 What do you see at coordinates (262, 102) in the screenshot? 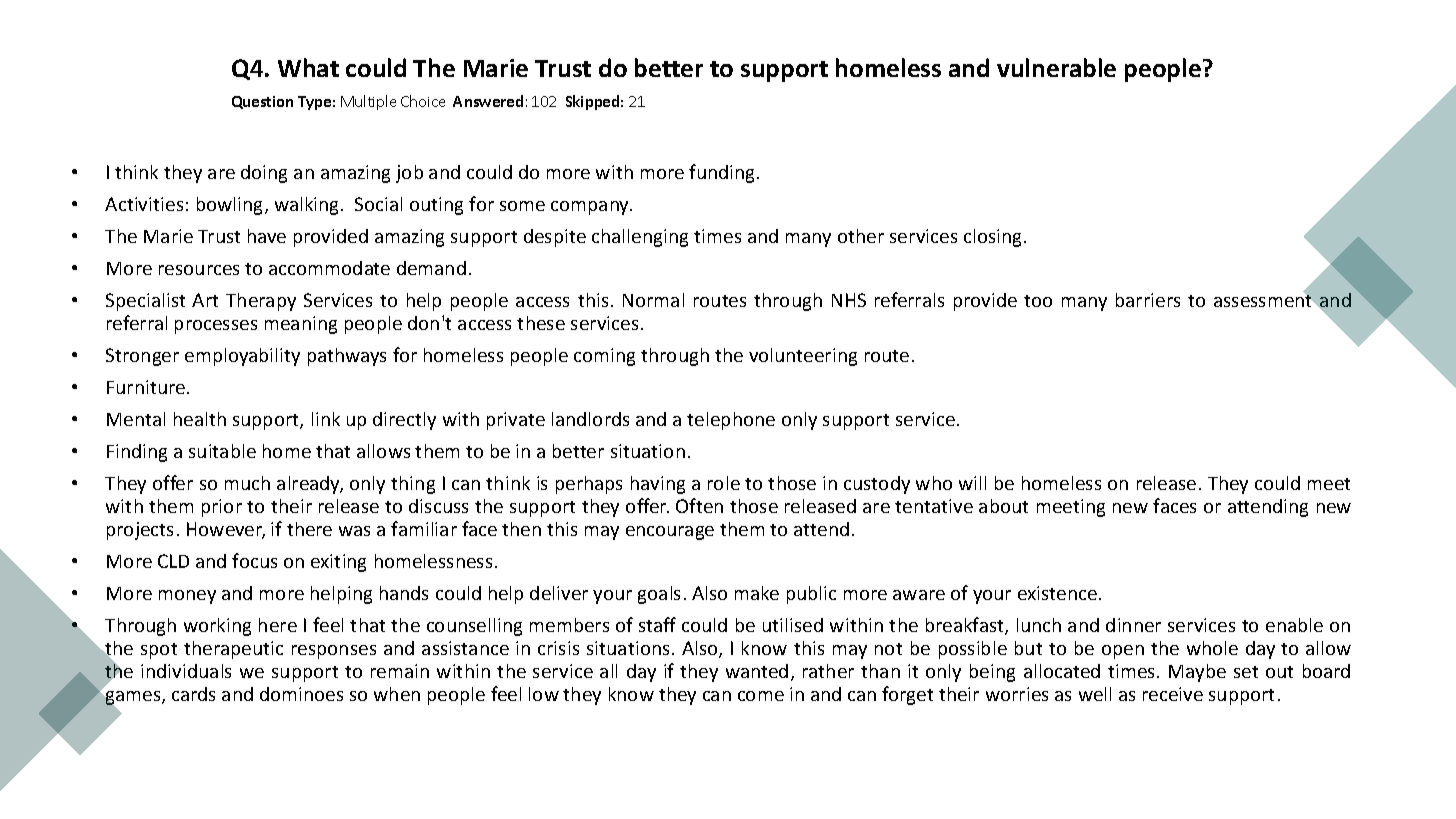
I see `Question` at bounding box center [262, 102].
